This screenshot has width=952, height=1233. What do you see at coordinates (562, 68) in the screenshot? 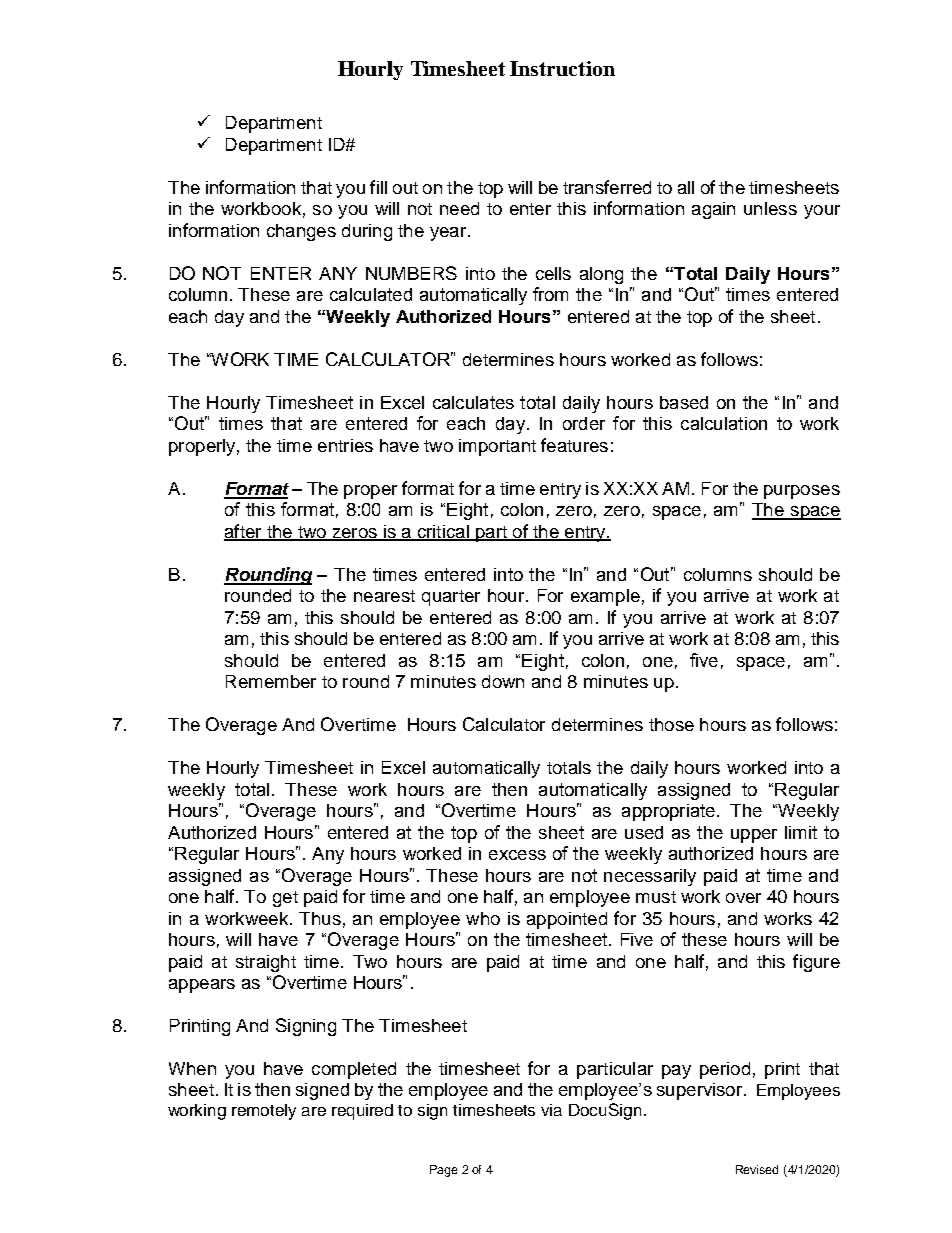
I see `Instruction` at bounding box center [562, 68].
